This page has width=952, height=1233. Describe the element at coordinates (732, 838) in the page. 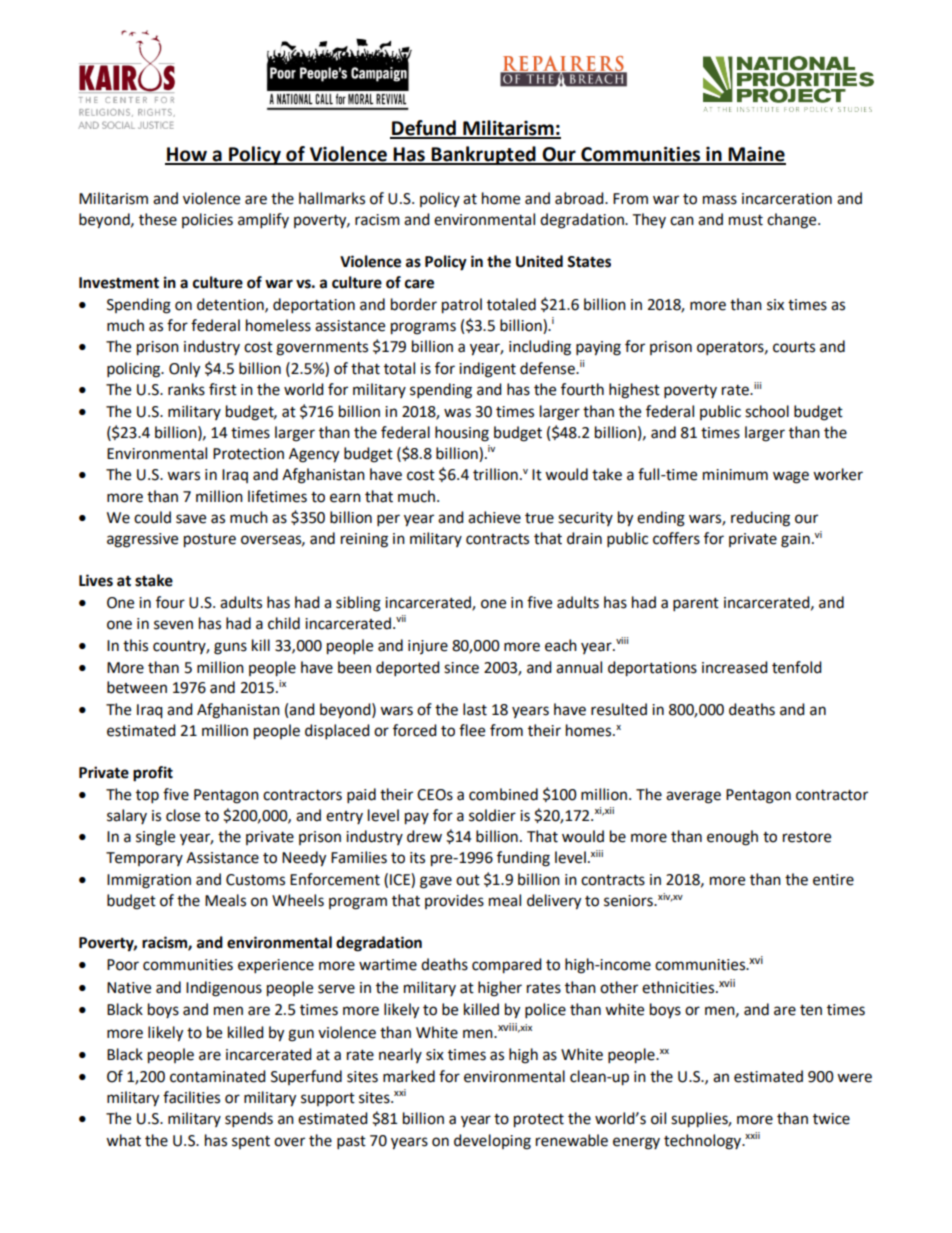

I see `enough` at that location.
